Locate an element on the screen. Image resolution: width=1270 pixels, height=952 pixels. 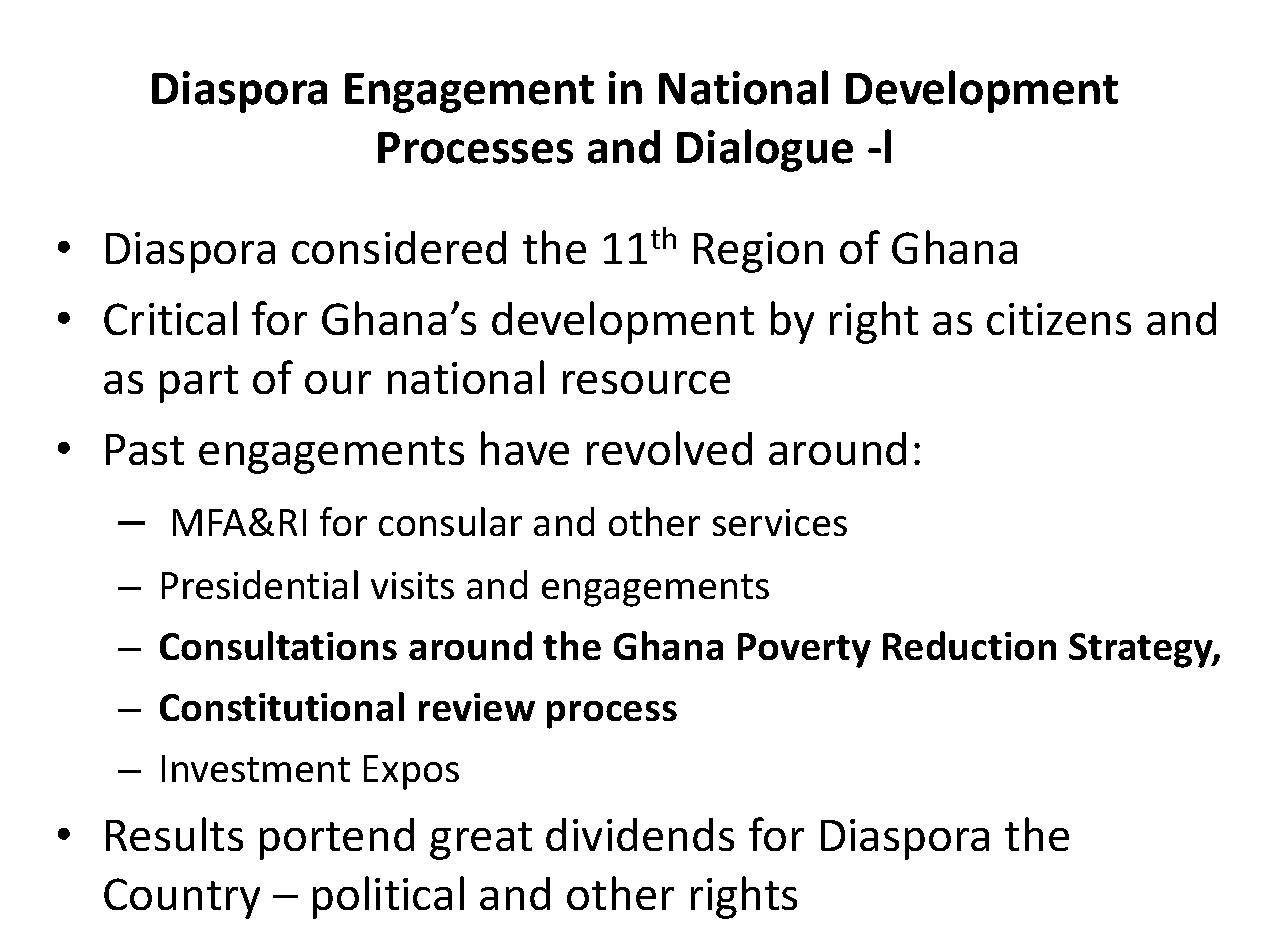
Dialogue is located at coordinates (765, 150).
